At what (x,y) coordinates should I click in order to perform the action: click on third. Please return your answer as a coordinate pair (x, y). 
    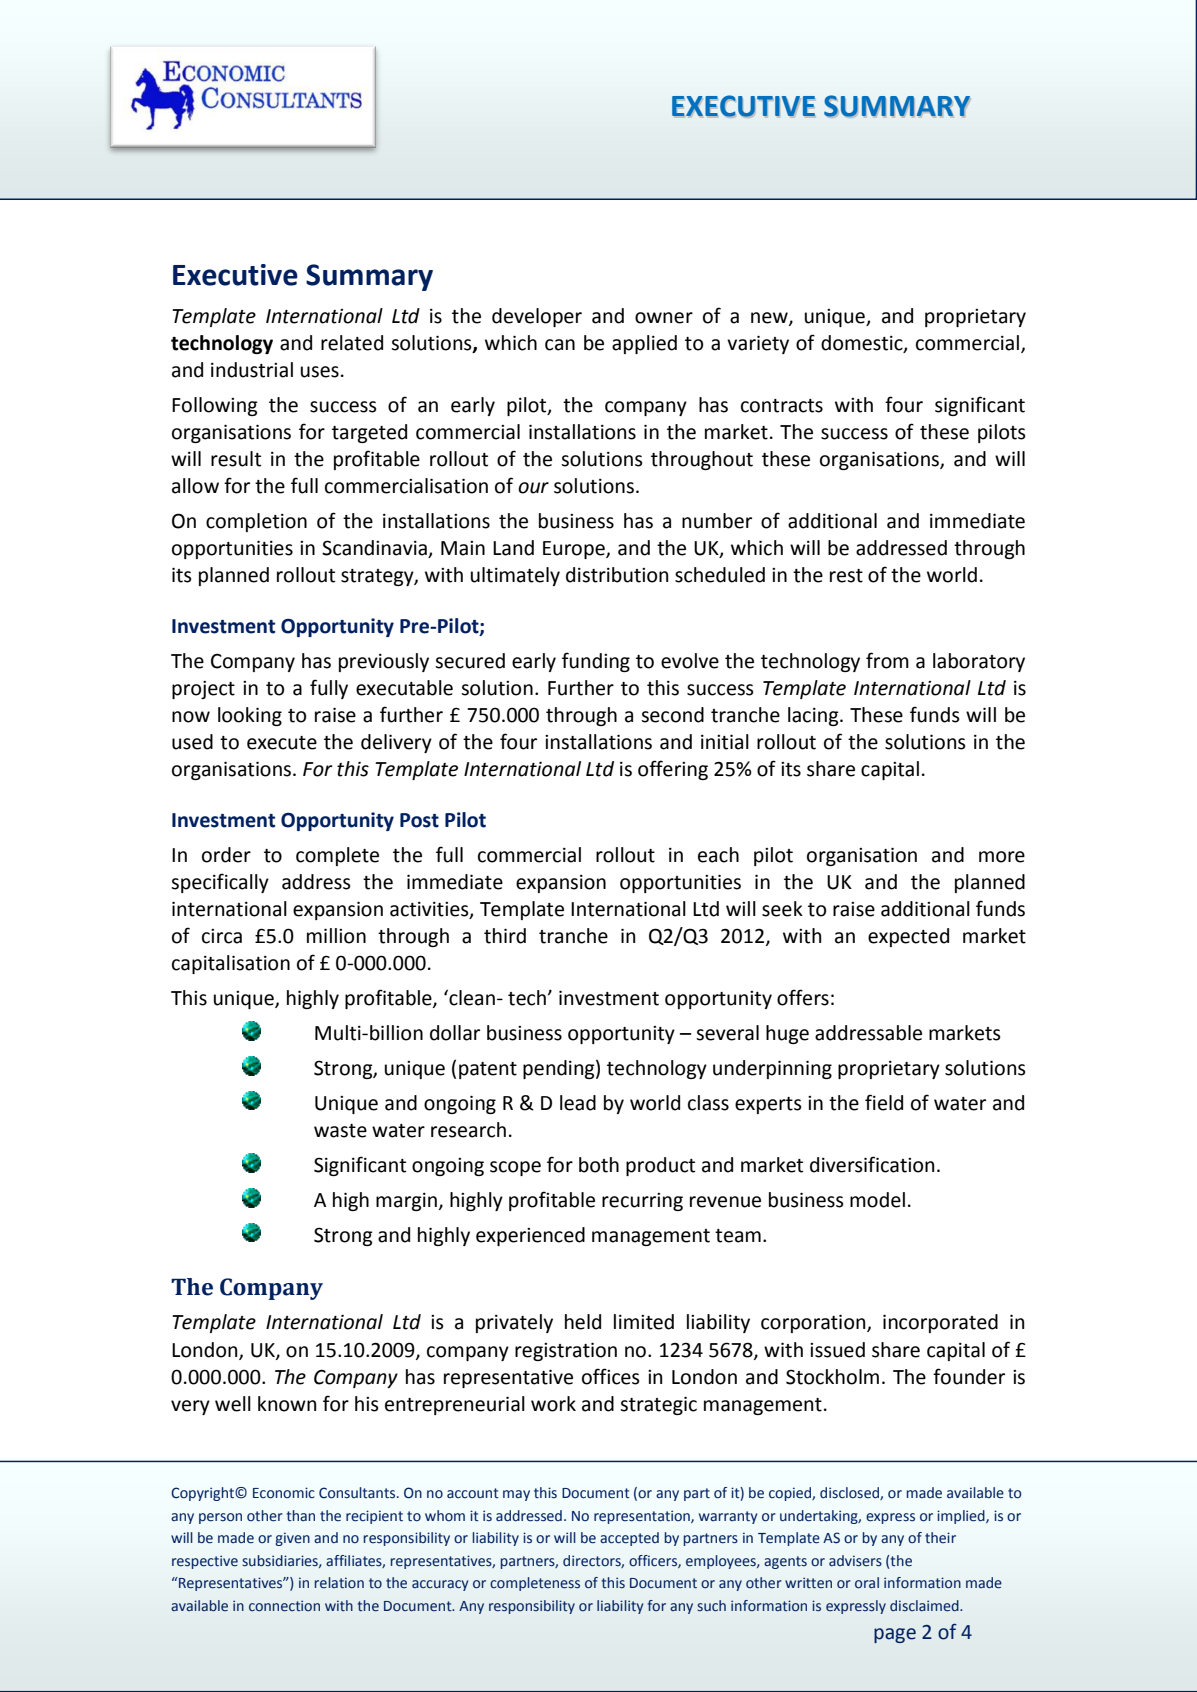
    Looking at the image, I should click on (505, 936).
